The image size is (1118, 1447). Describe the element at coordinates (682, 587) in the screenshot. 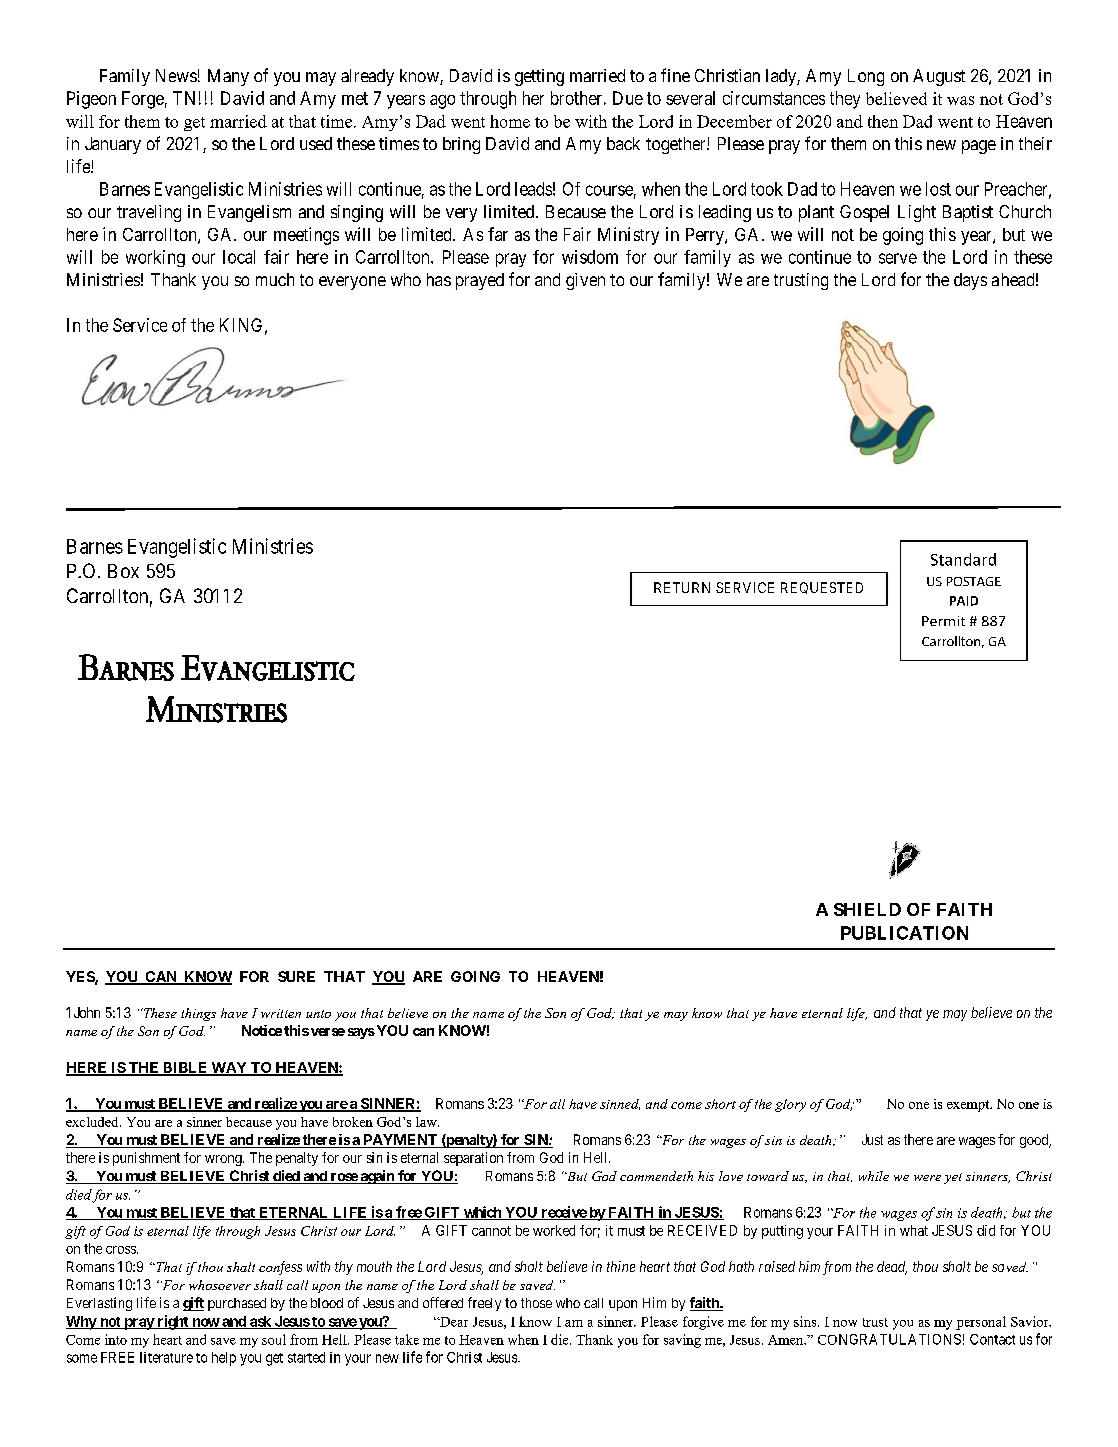

I see `RETURN` at that location.
